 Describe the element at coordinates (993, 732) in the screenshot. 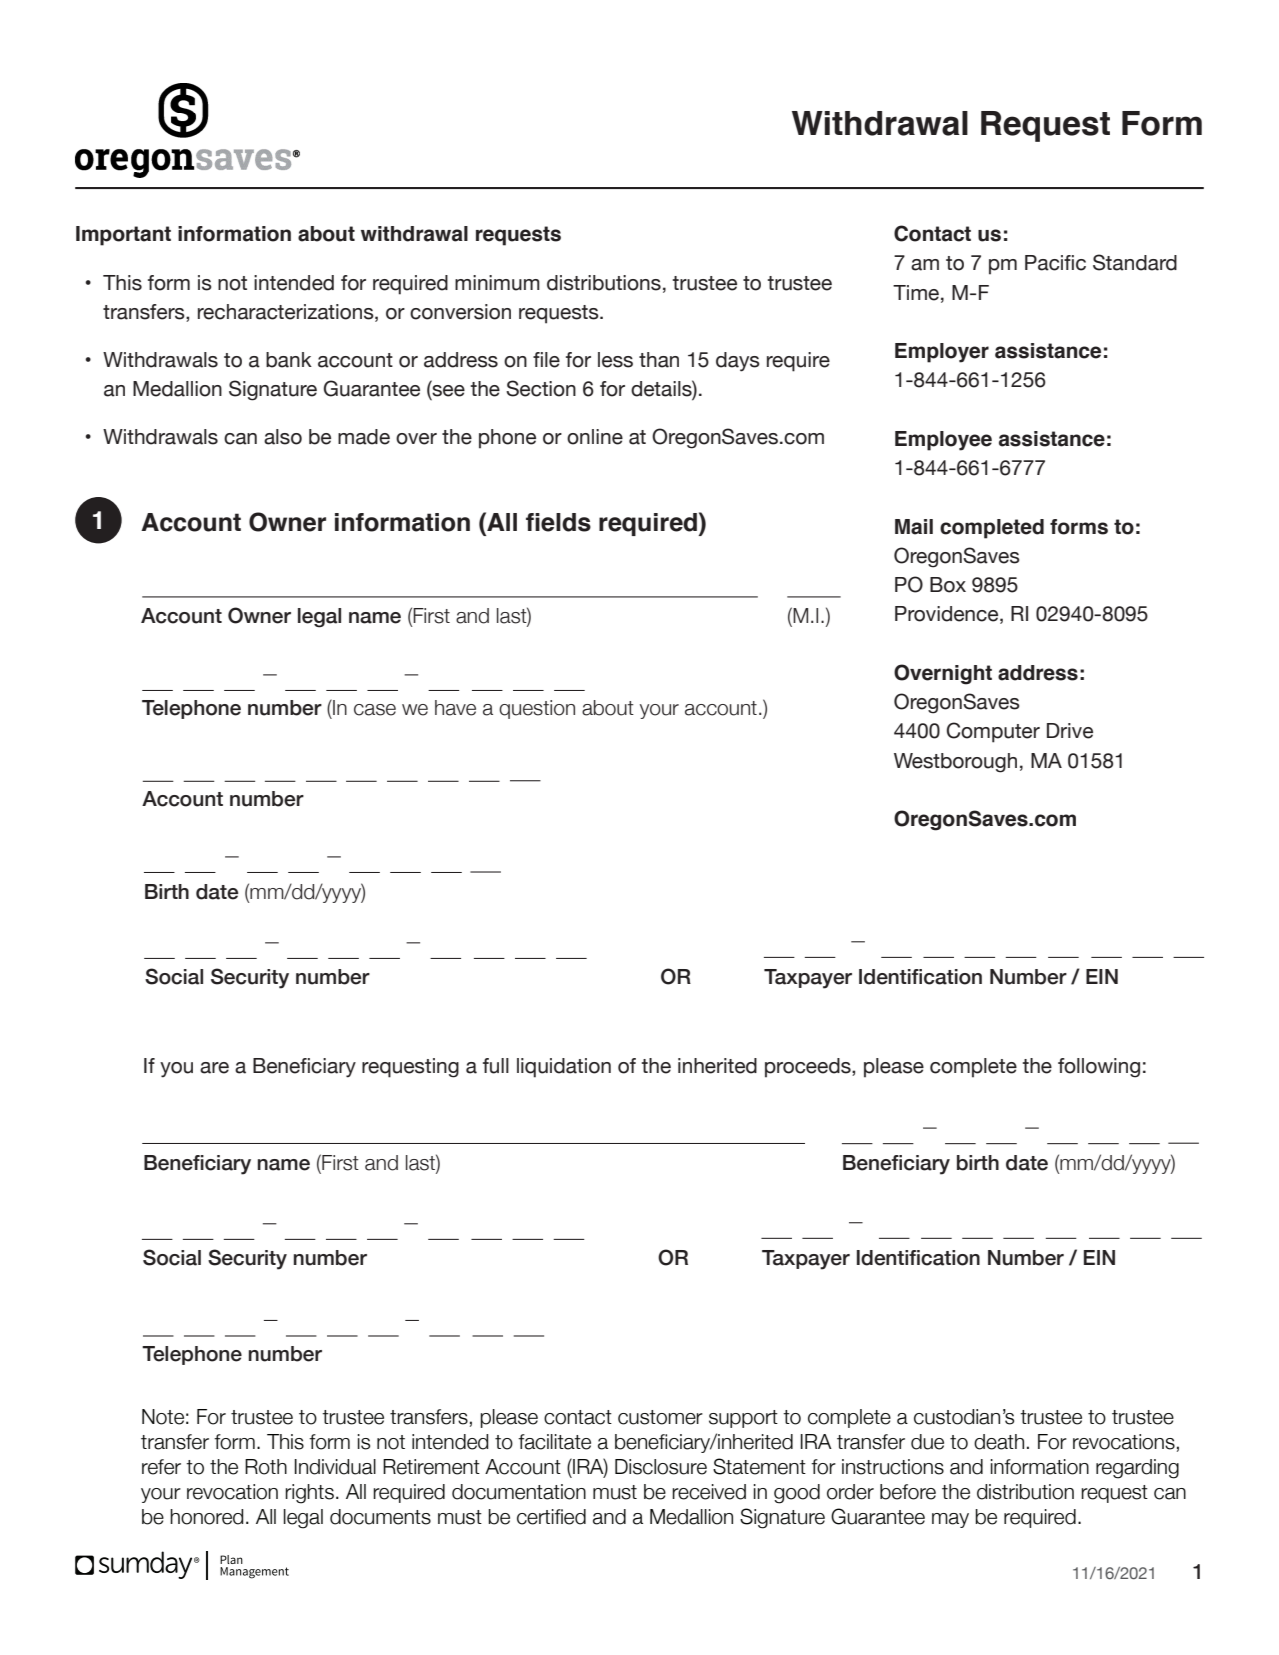

I see `Computer` at that location.
